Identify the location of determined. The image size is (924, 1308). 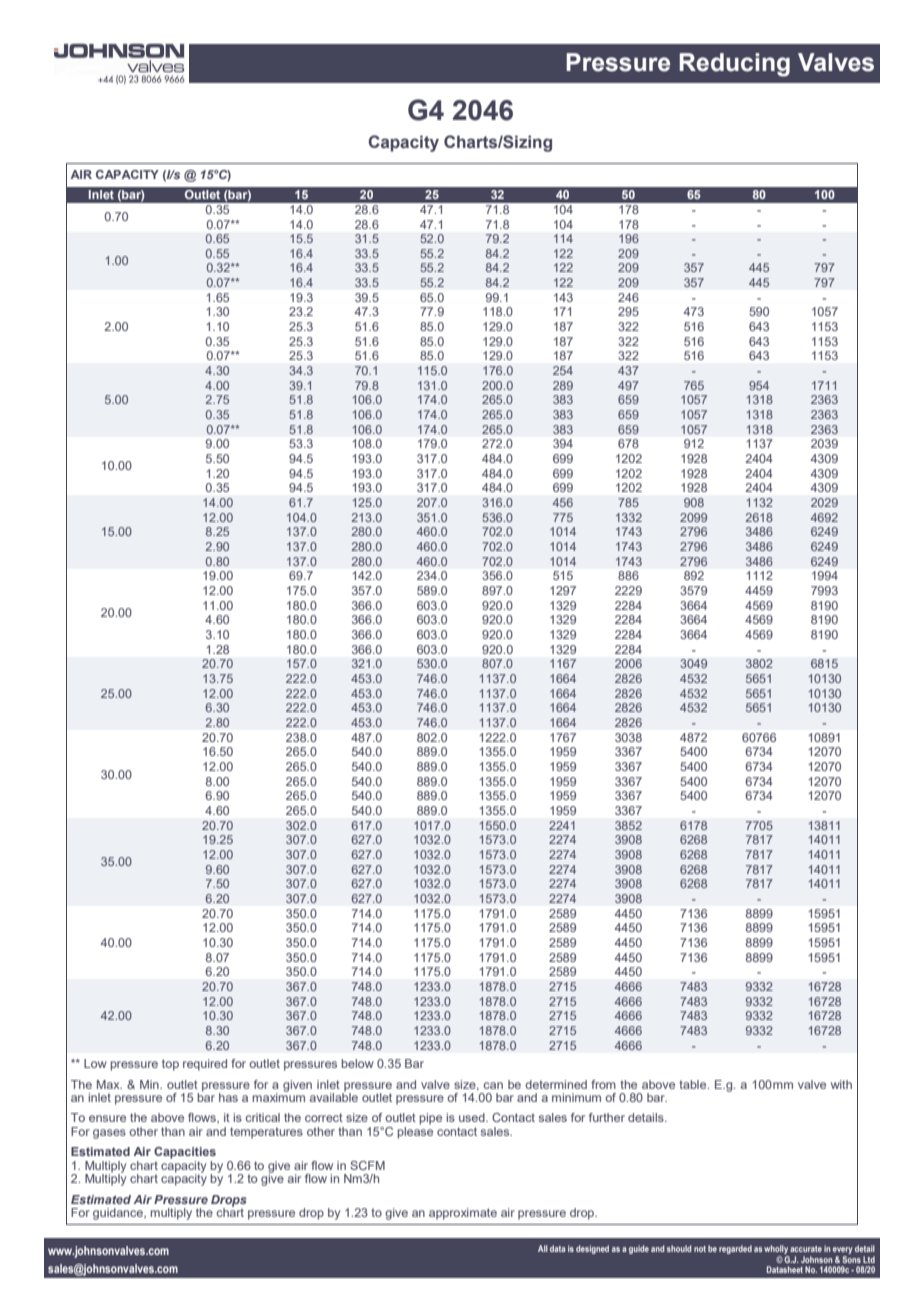
(556, 1084).
